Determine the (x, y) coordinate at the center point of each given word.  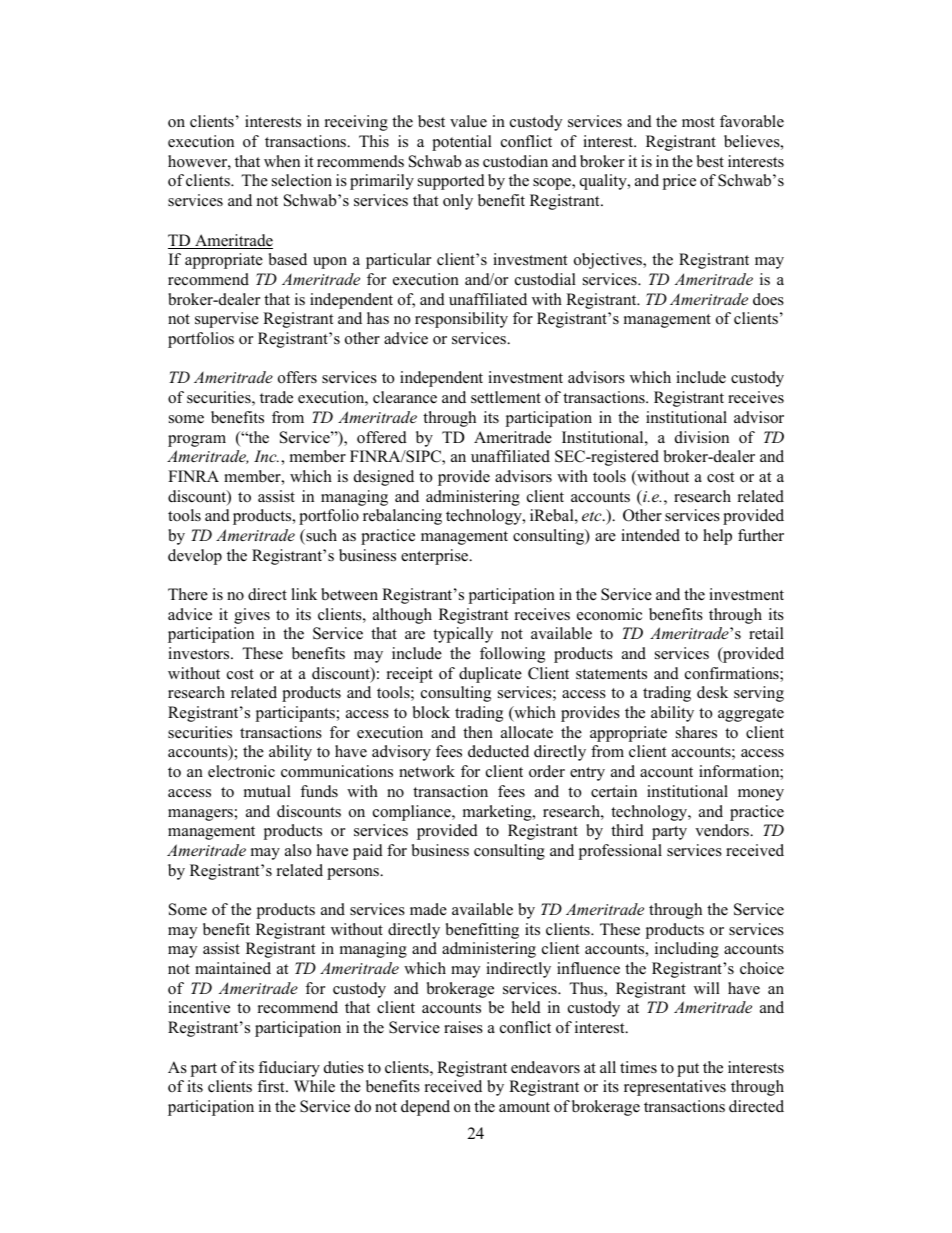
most (698, 122)
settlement (506, 397)
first (272, 1086)
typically (463, 635)
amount (524, 1107)
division (702, 437)
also (298, 850)
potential (462, 143)
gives (252, 616)
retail (766, 633)
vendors (723, 830)
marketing (498, 813)
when (282, 161)
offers (297, 377)
